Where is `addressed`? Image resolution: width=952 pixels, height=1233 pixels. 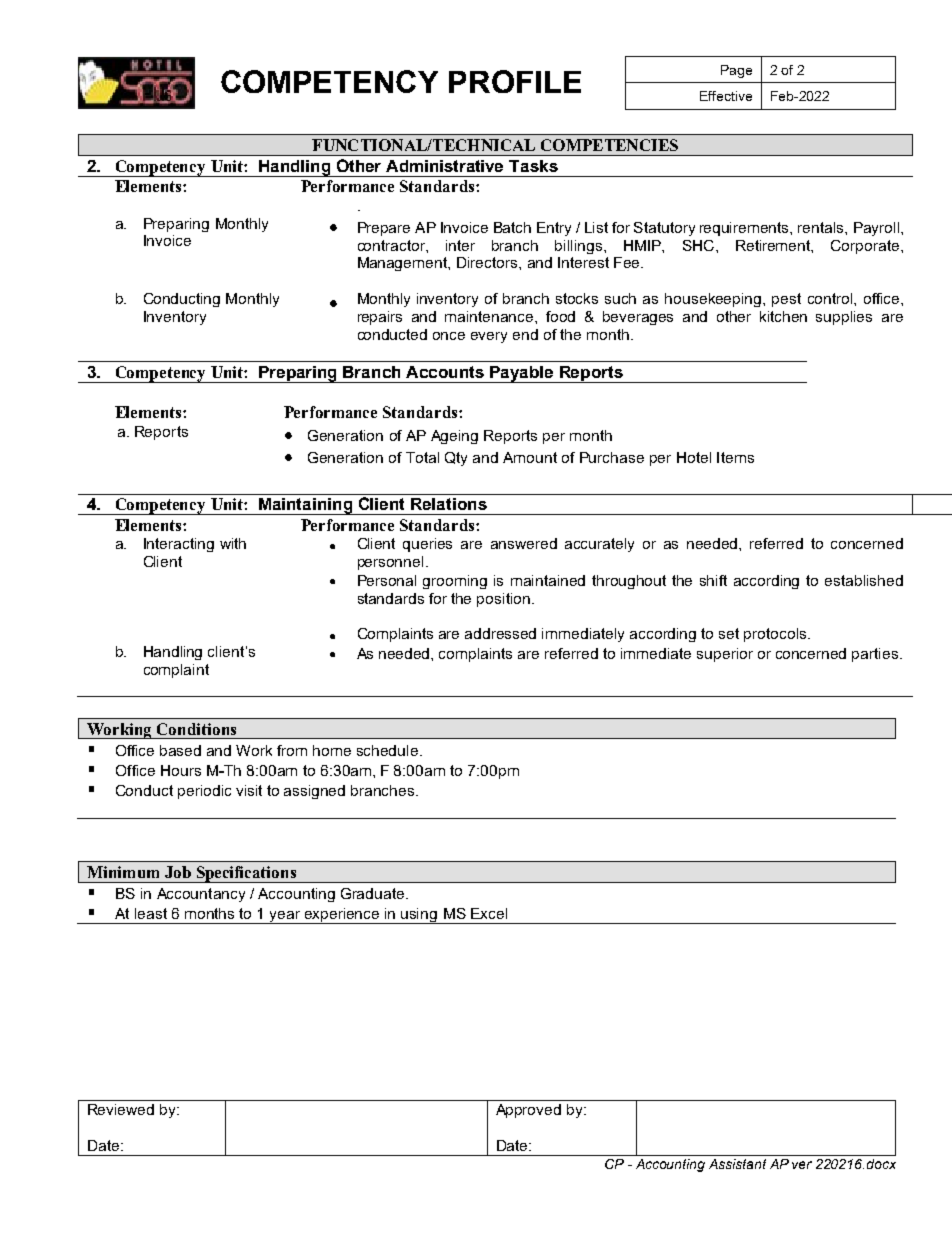
addressed is located at coordinates (500, 633).
